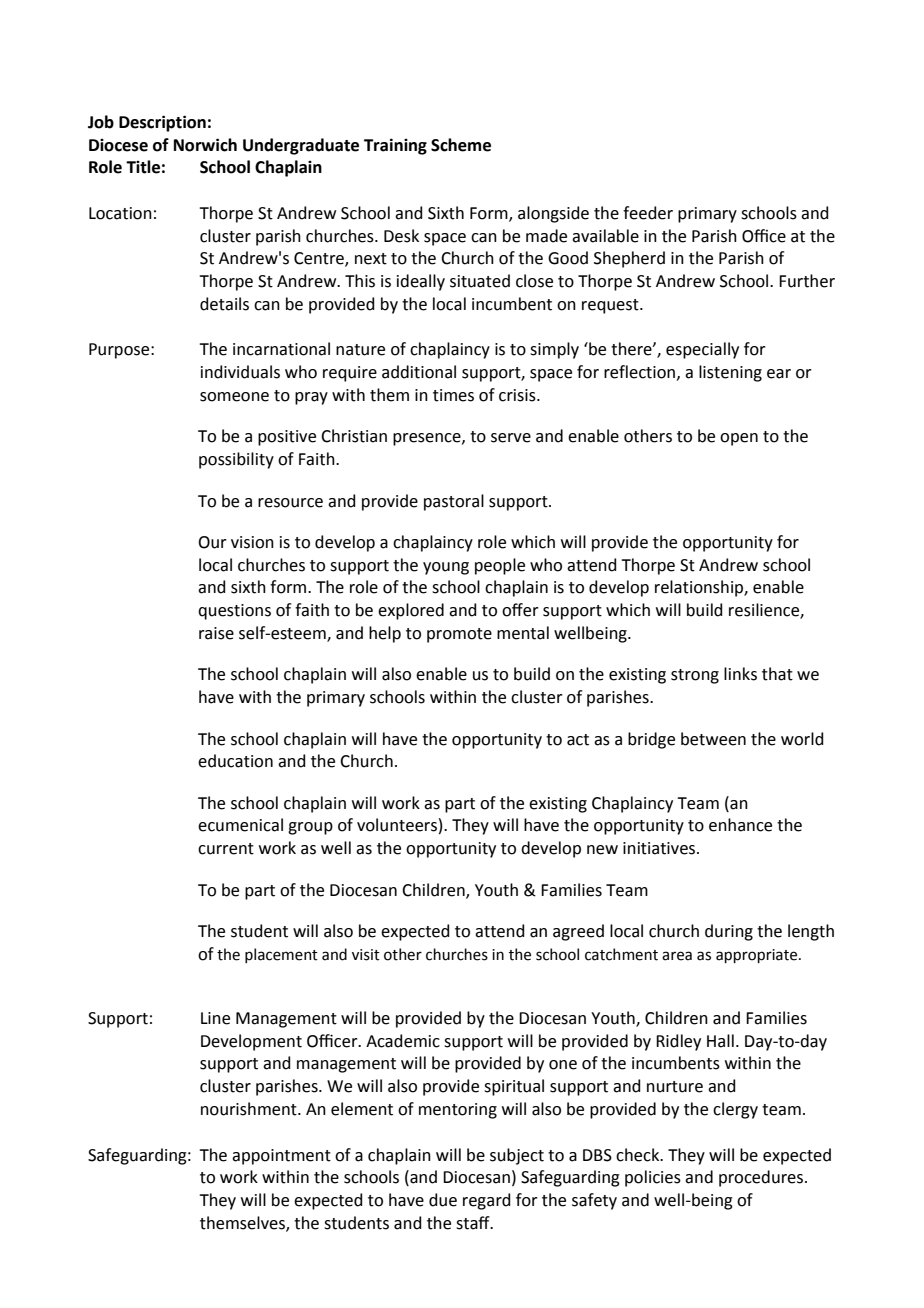 The width and height of the page is (924, 1308). Describe the element at coordinates (443, 1200) in the page. I see `due` at that location.
